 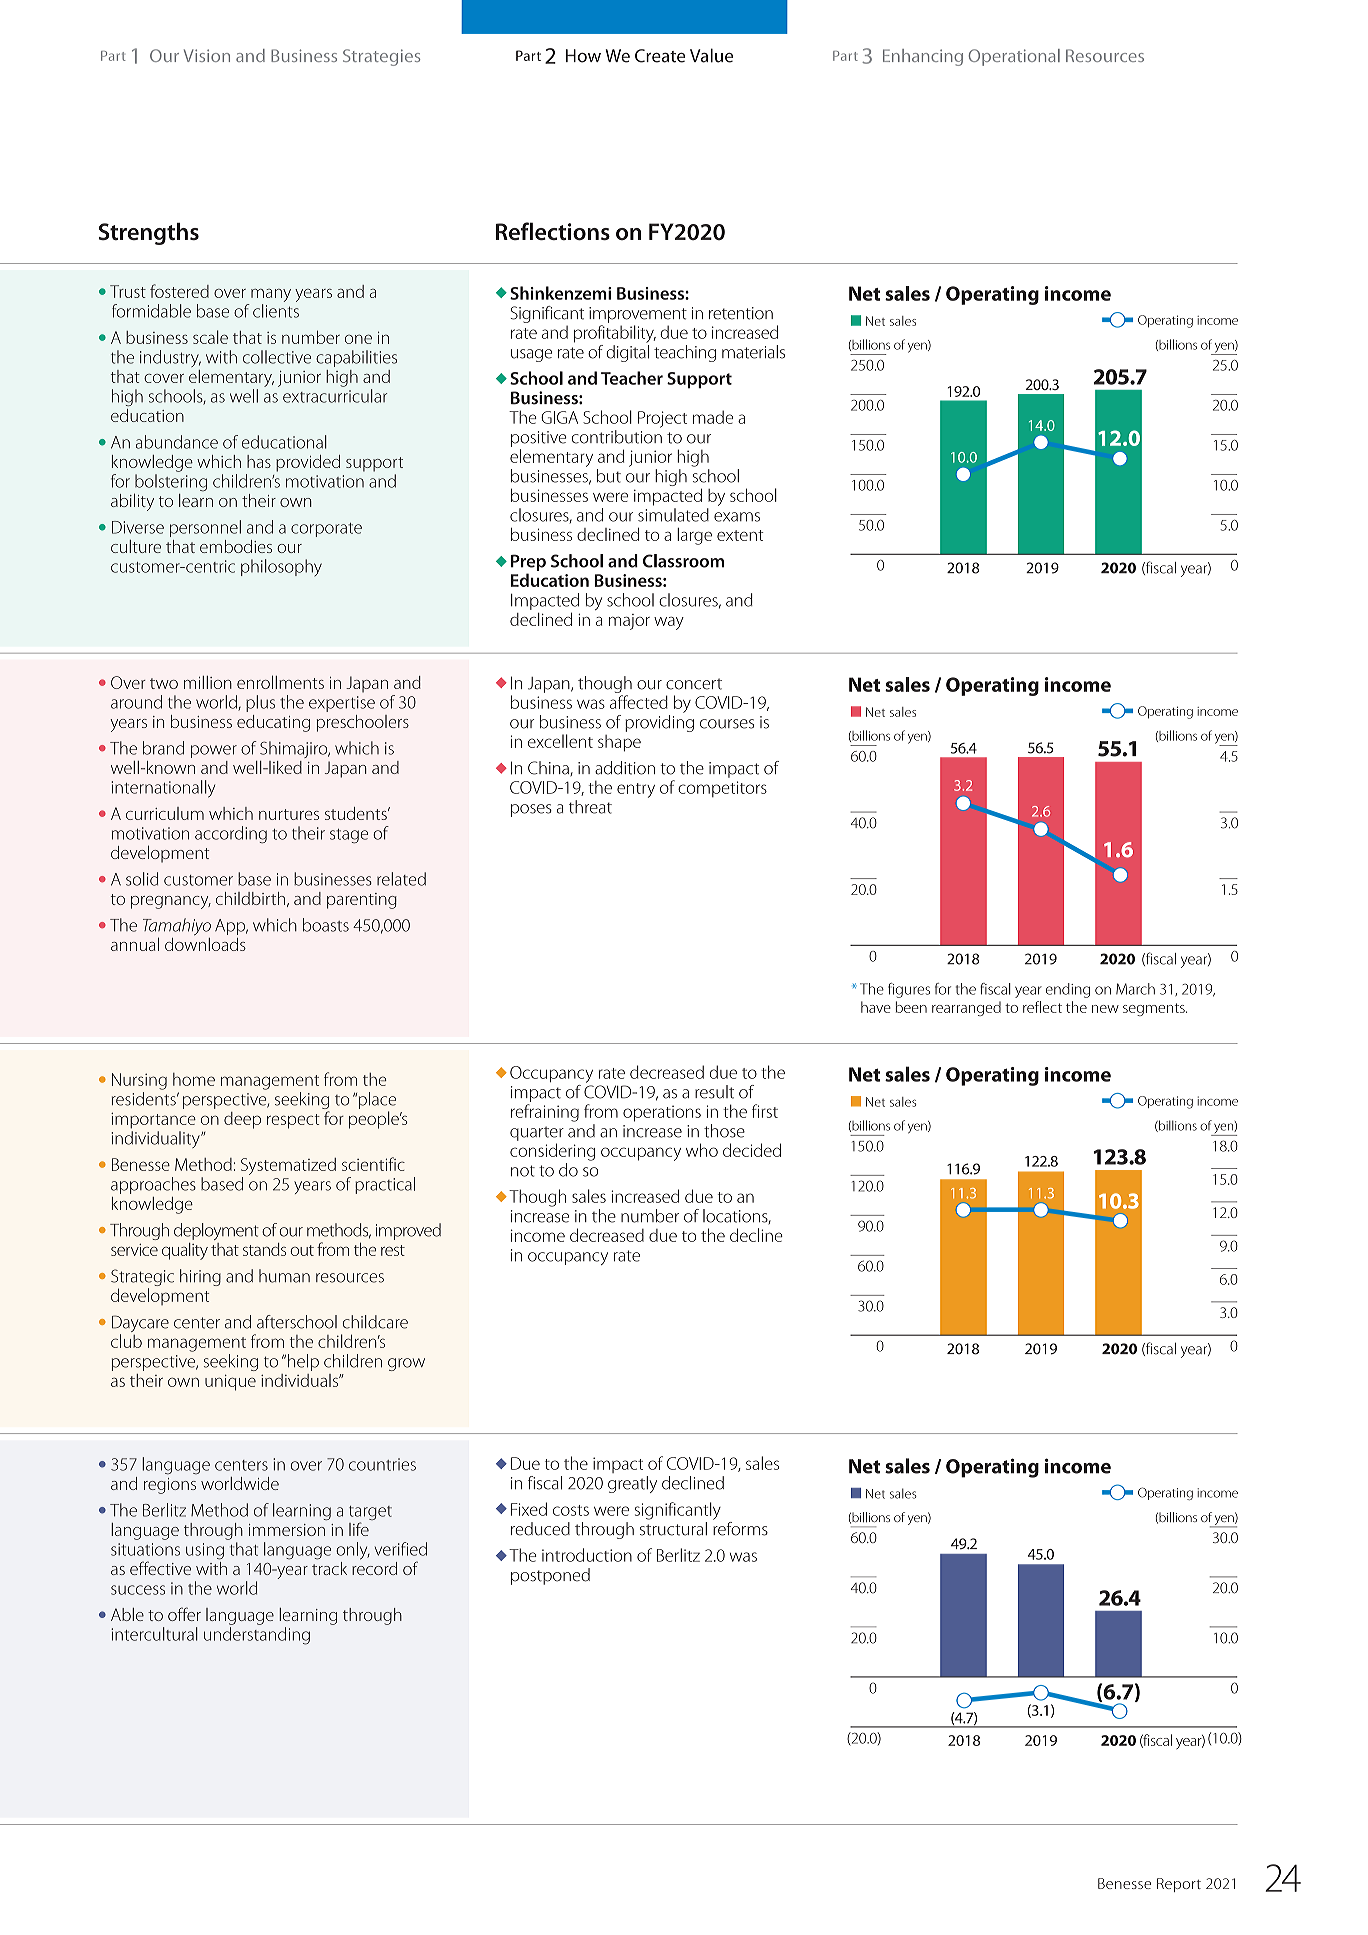 I want to click on exams, so click(x=737, y=517).
